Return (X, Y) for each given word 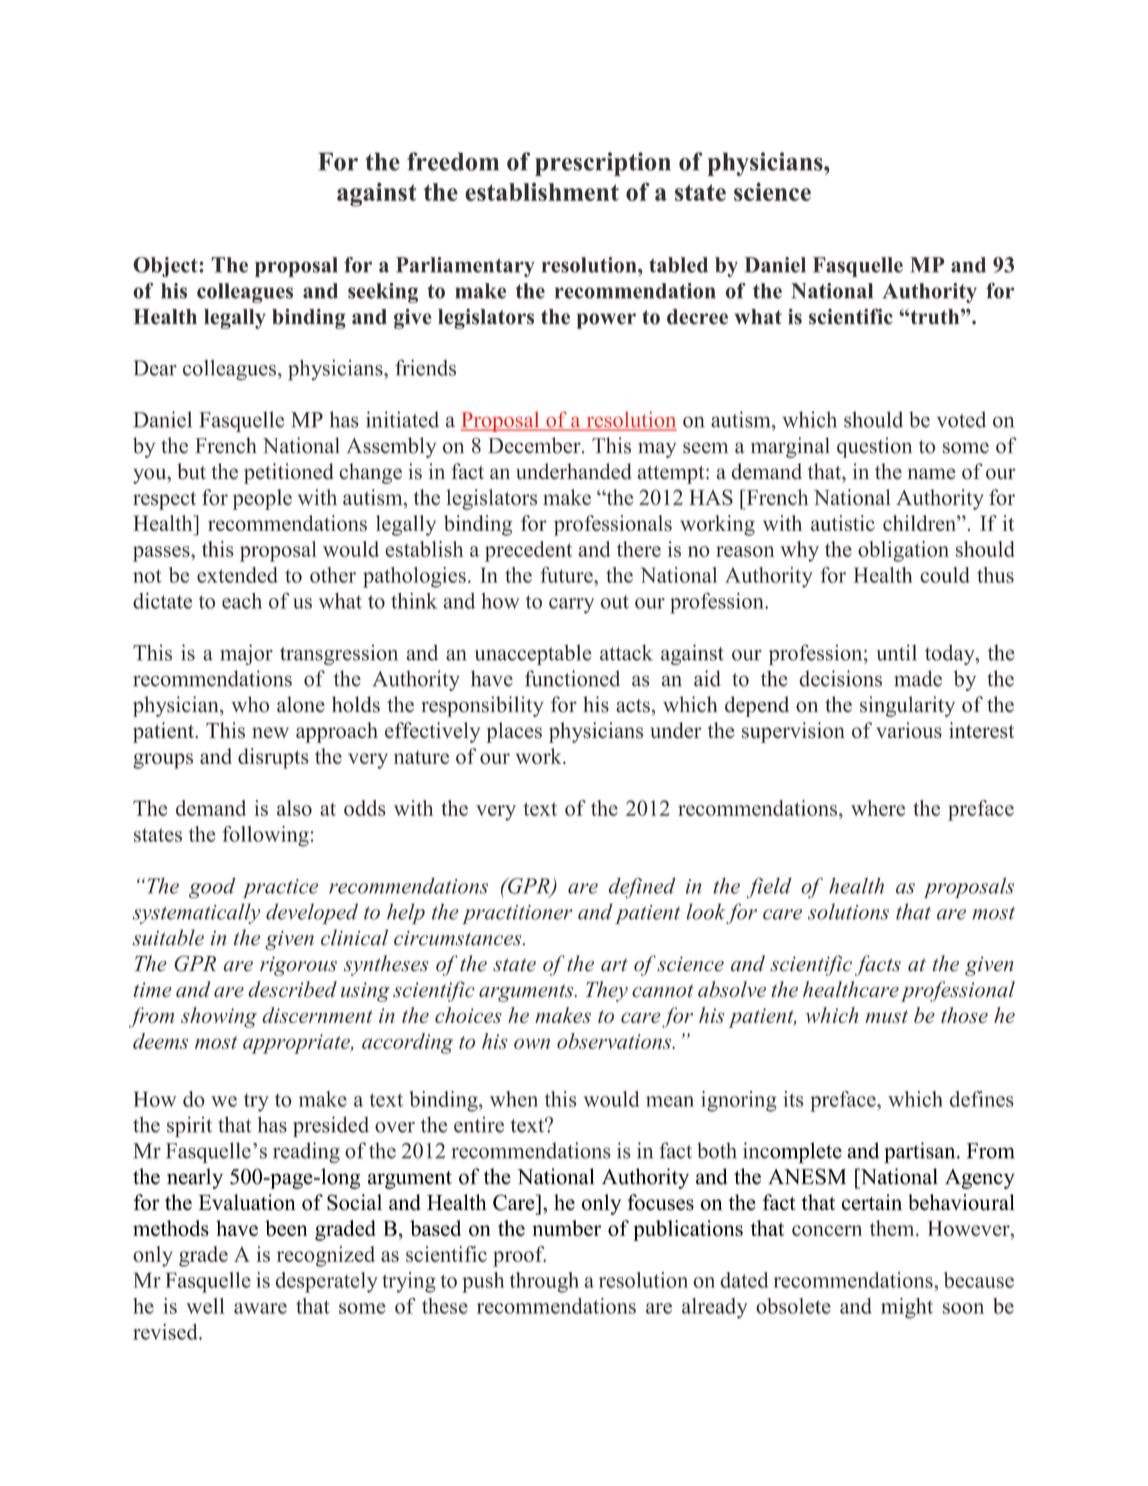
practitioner (517, 914)
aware (260, 1308)
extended (237, 575)
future (567, 575)
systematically (196, 913)
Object (166, 267)
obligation (903, 551)
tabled (678, 265)
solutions (848, 911)
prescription (603, 164)
